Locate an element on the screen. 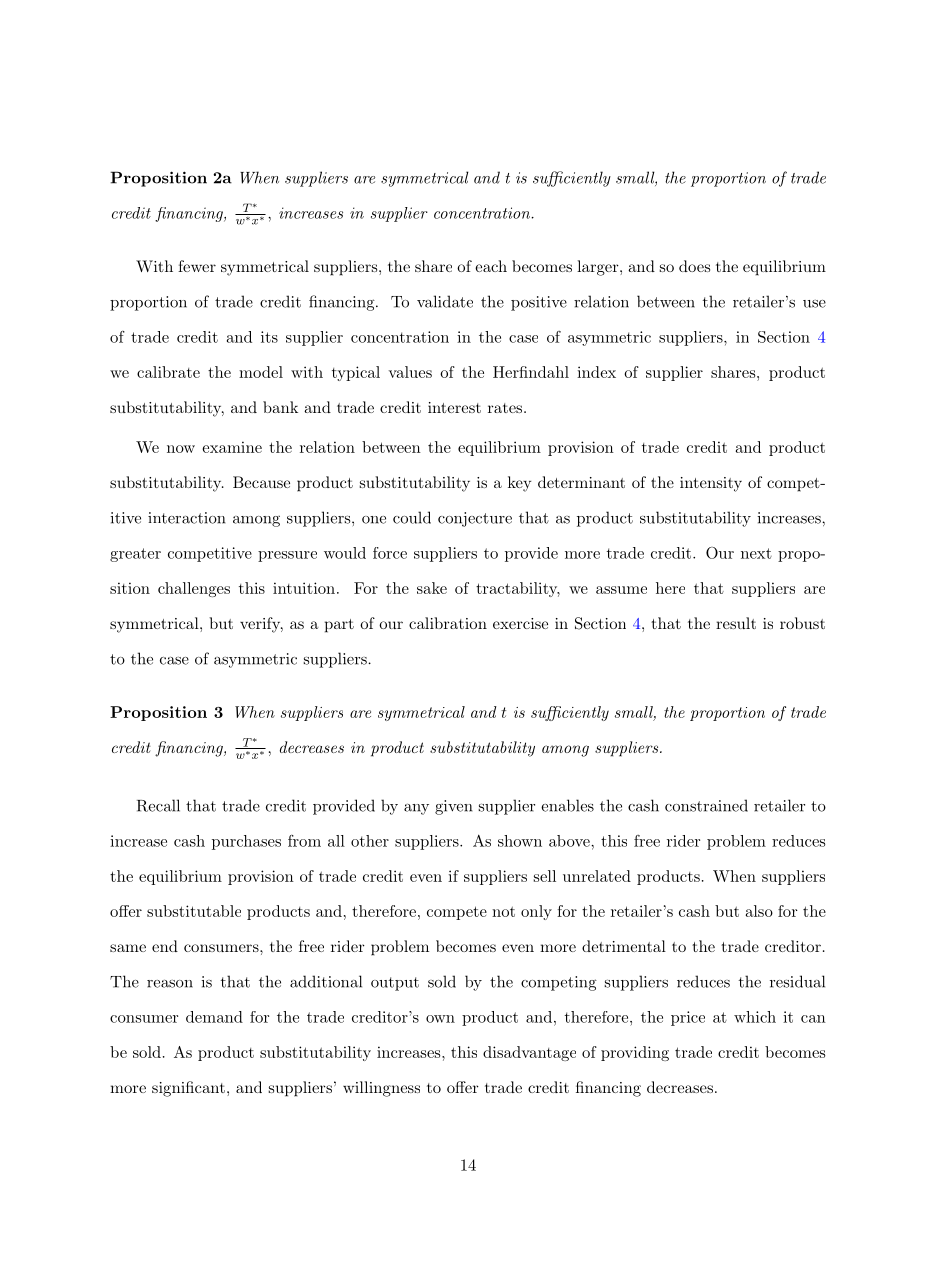 This screenshot has height=1288, width=936. significant is located at coordinates (188, 1089).
